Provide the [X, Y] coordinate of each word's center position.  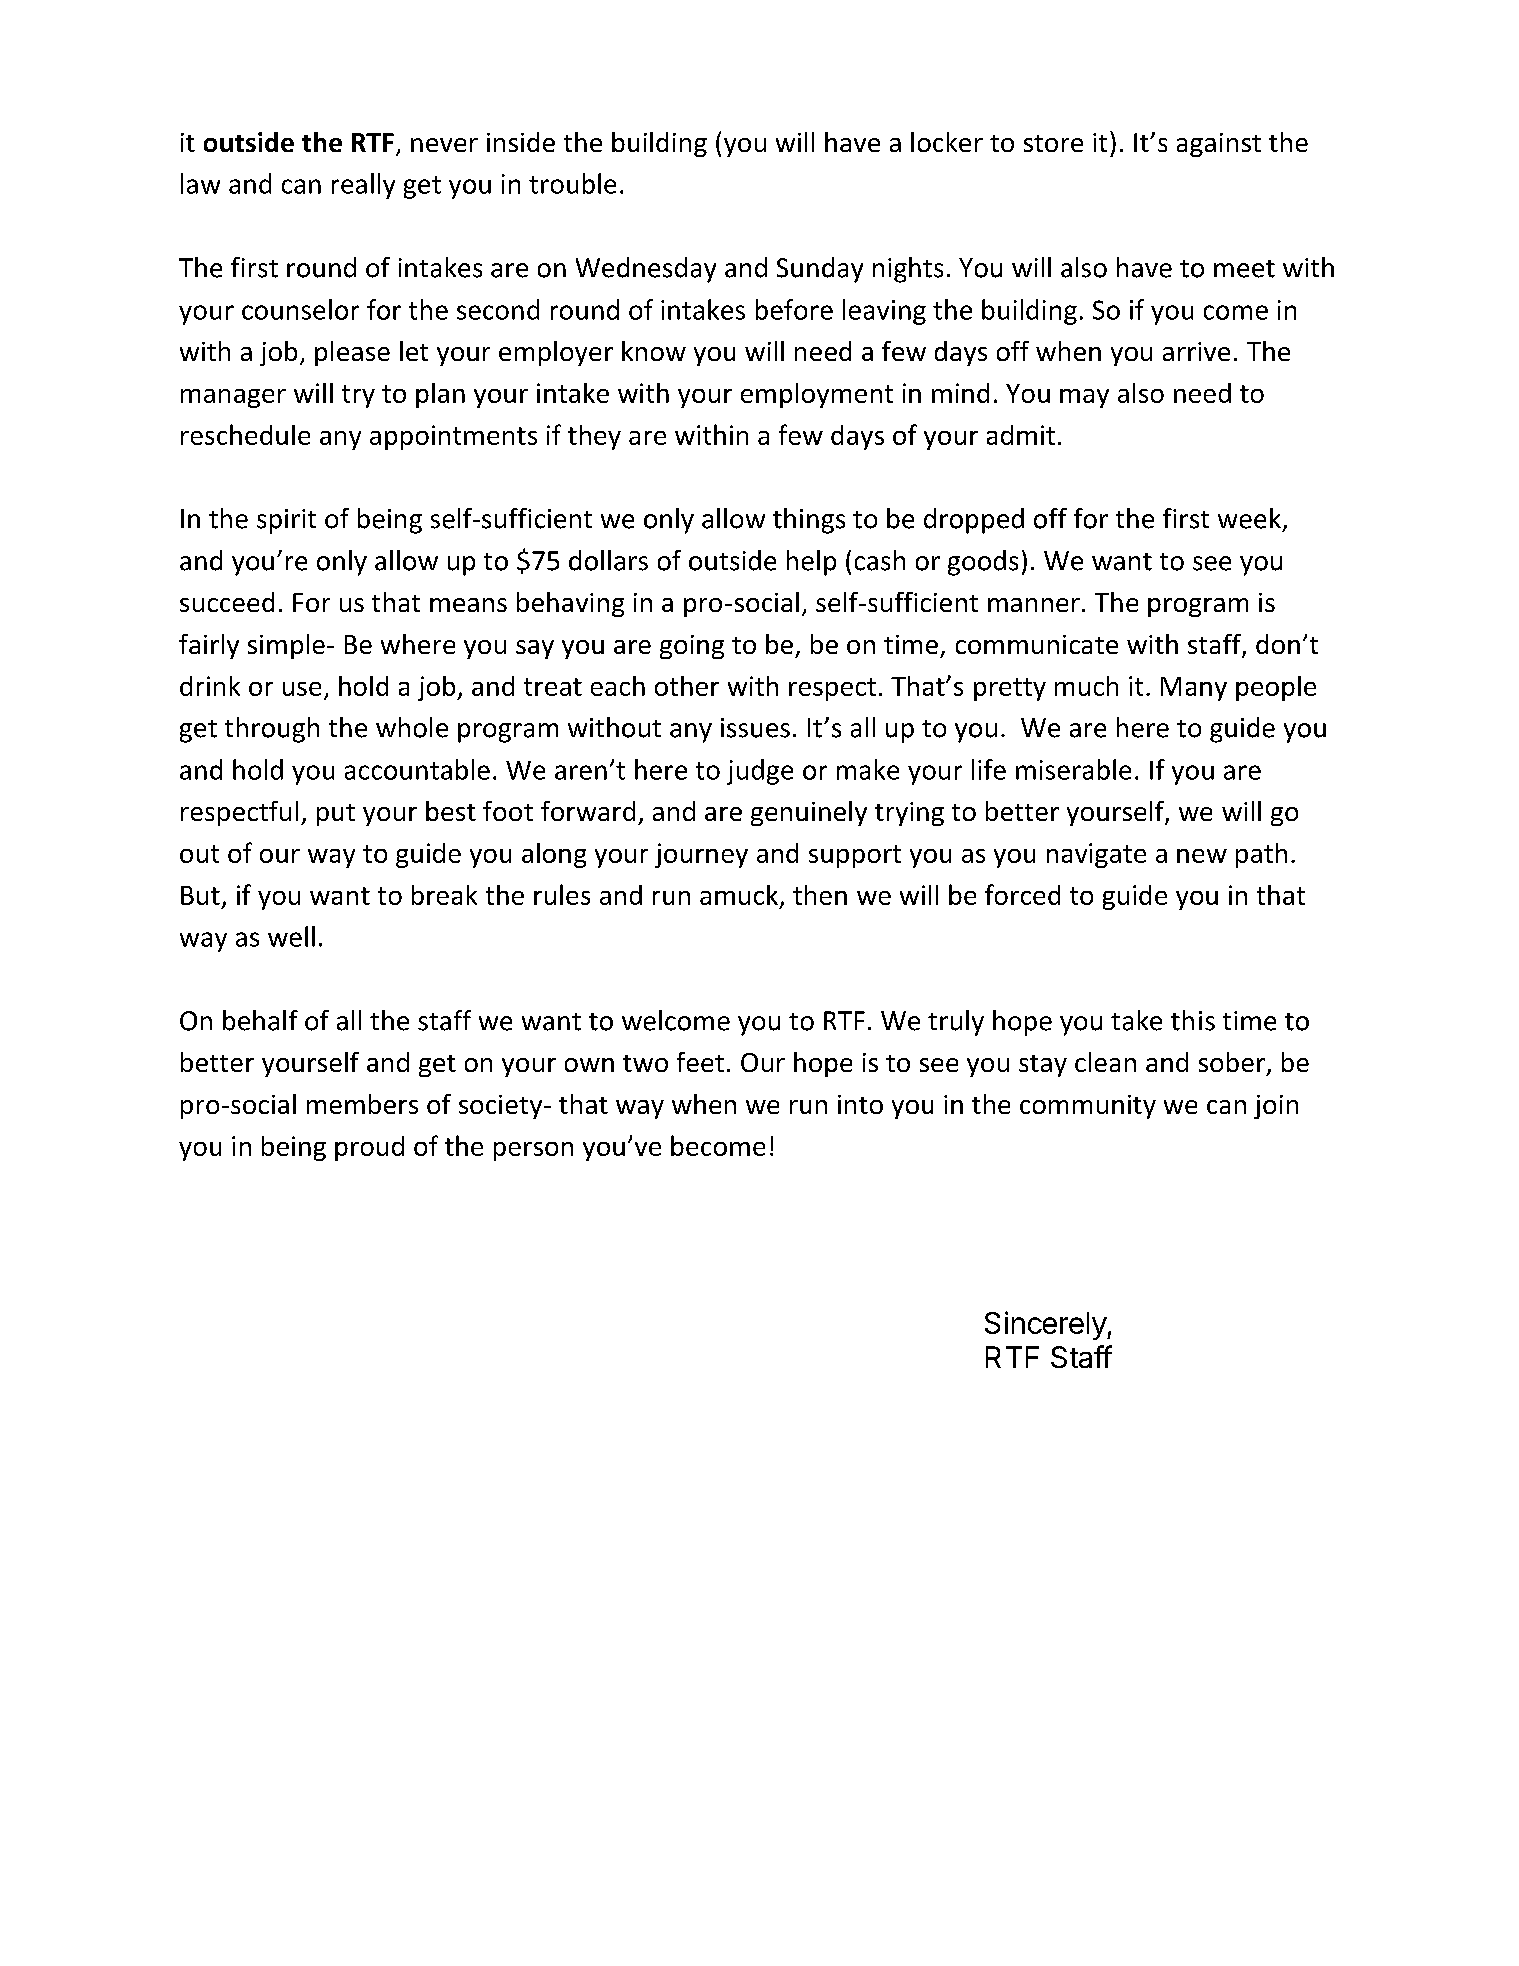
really [363, 186]
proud [369, 1148]
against [1219, 145]
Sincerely [1046, 1325]
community [1088, 1107]
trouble [572, 183]
